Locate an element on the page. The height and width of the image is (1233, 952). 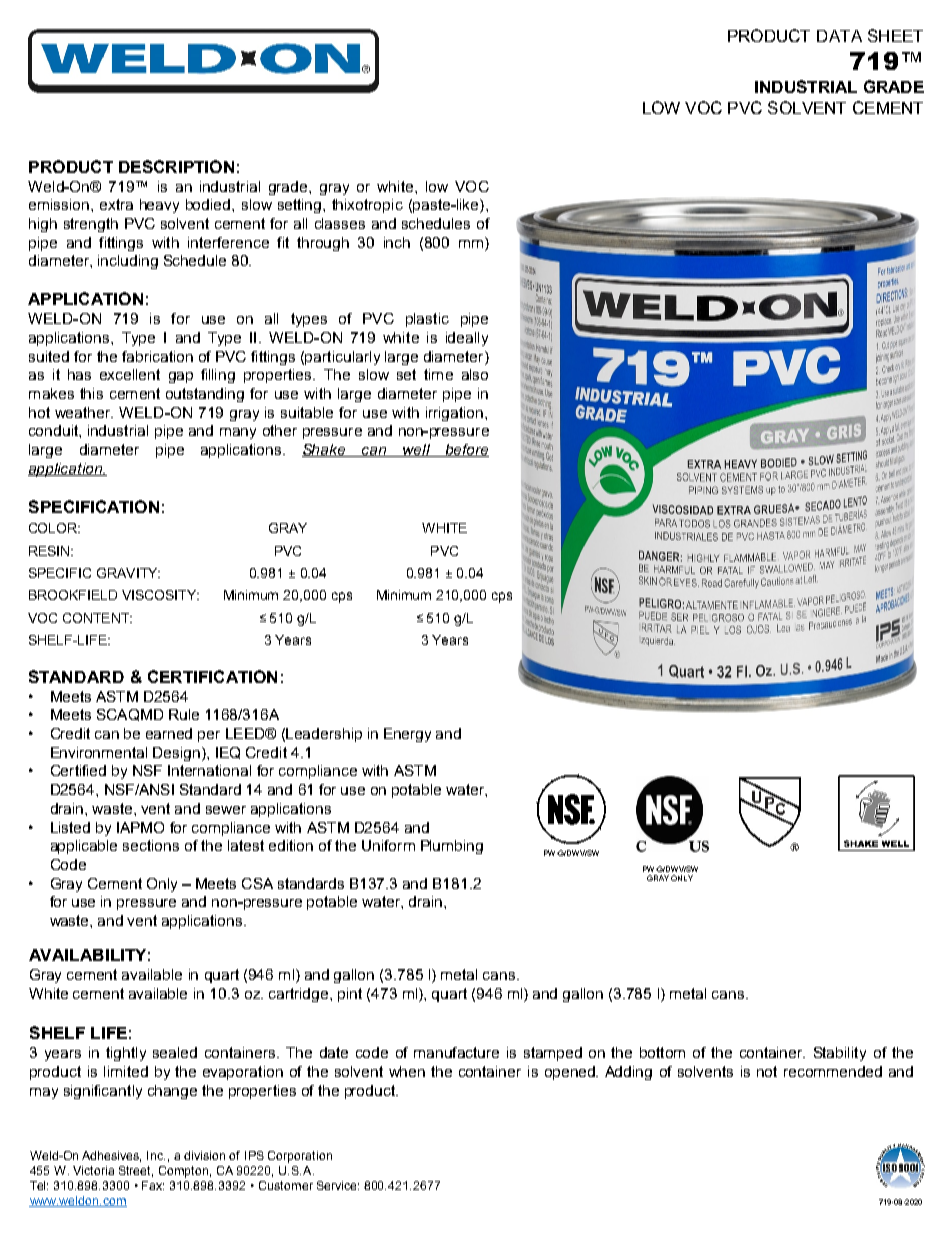
before is located at coordinates (466, 450).
